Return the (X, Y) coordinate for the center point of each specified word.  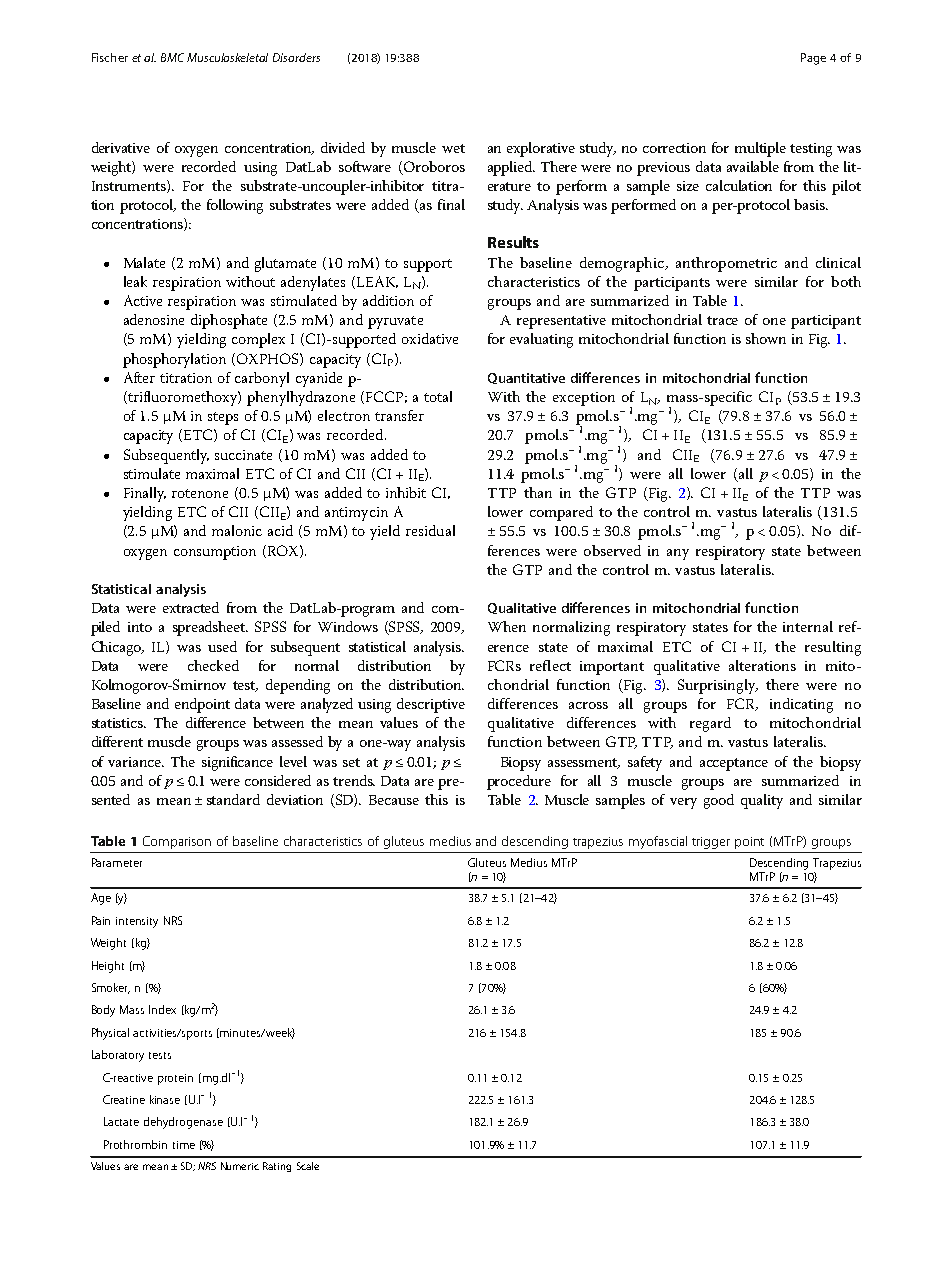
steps (223, 418)
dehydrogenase (183, 1123)
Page (813, 59)
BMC (172, 57)
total (438, 396)
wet (453, 148)
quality (762, 801)
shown (766, 338)
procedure (519, 782)
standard (233, 799)
